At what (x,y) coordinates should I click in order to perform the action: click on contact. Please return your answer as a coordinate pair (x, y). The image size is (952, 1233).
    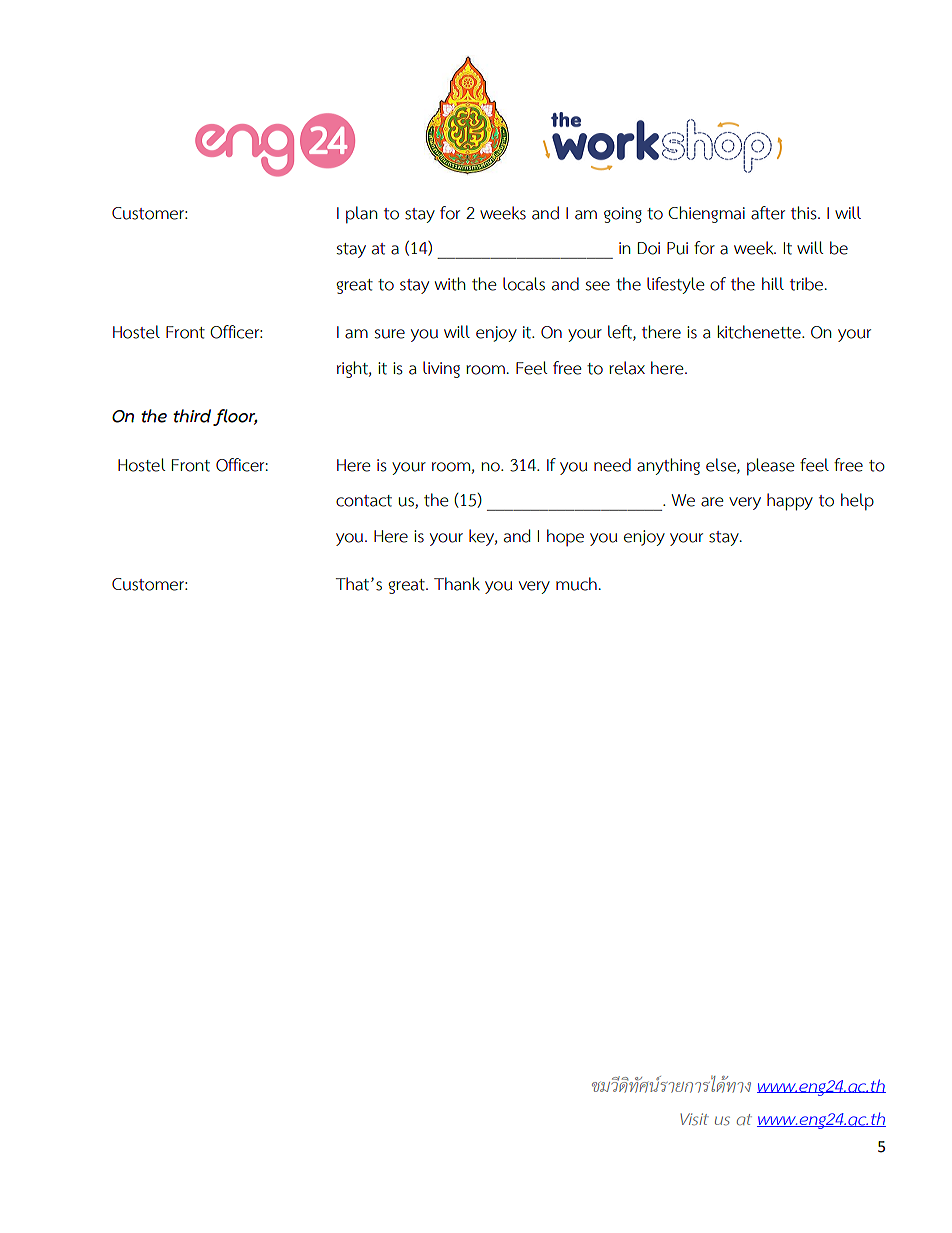
    Looking at the image, I should click on (364, 501).
